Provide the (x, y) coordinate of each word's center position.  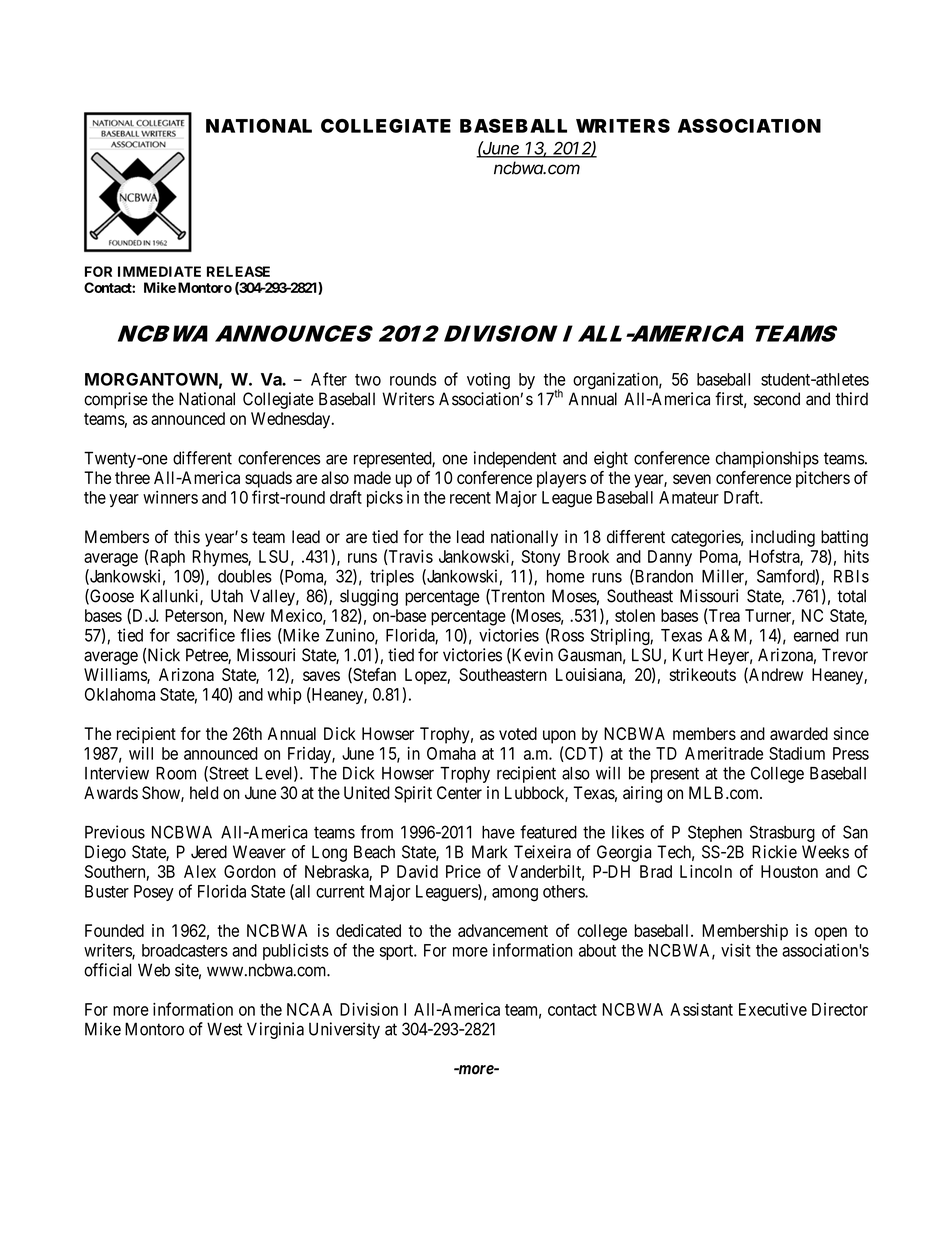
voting (488, 380)
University (344, 1030)
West (224, 1029)
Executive (773, 1009)
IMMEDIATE (159, 271)
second (777, 399)
